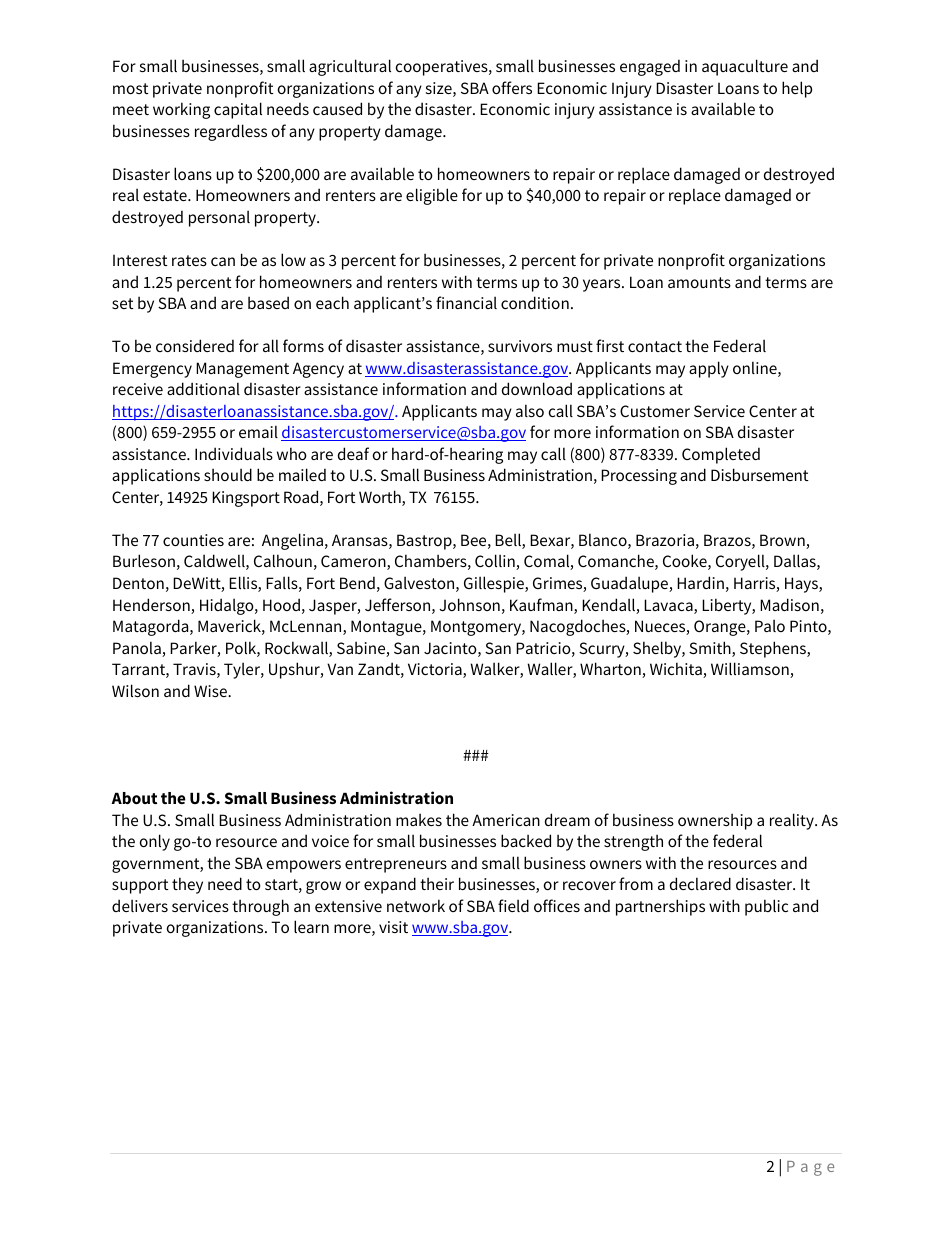 The width and height of the image is (952, 1233). I want to click on considered, so click(195, 345).
